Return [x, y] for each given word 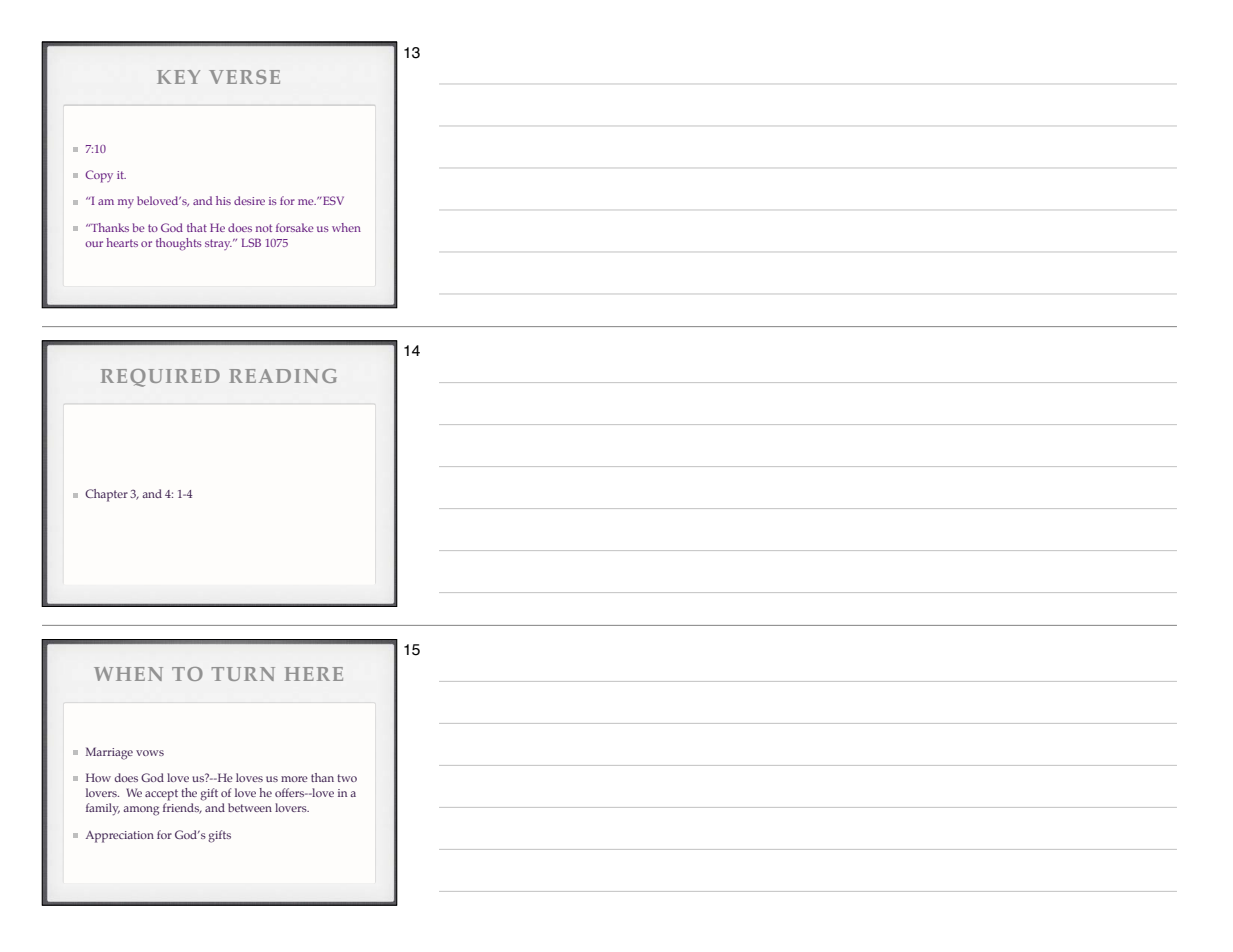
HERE [314, 674]
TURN [243, 674]
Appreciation [120, 837]
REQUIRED [160, 378]
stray [218, 244]
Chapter [106, 495]
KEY [178, 77]
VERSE [244, 77]
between [250, 807]
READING [283, 376]
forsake [295, 227]
